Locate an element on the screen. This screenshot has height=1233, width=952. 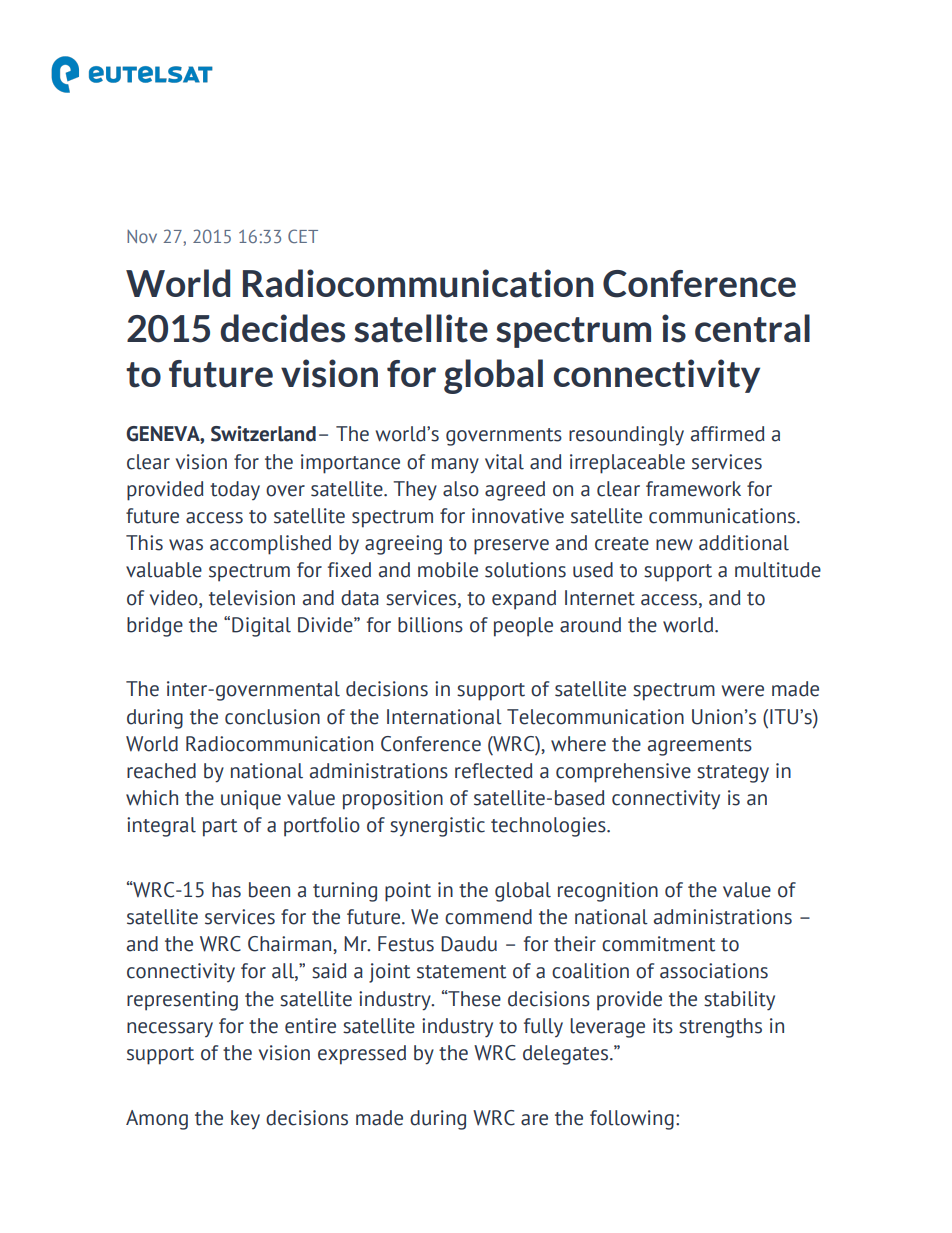
decides is located at coordinates (282, 328).
